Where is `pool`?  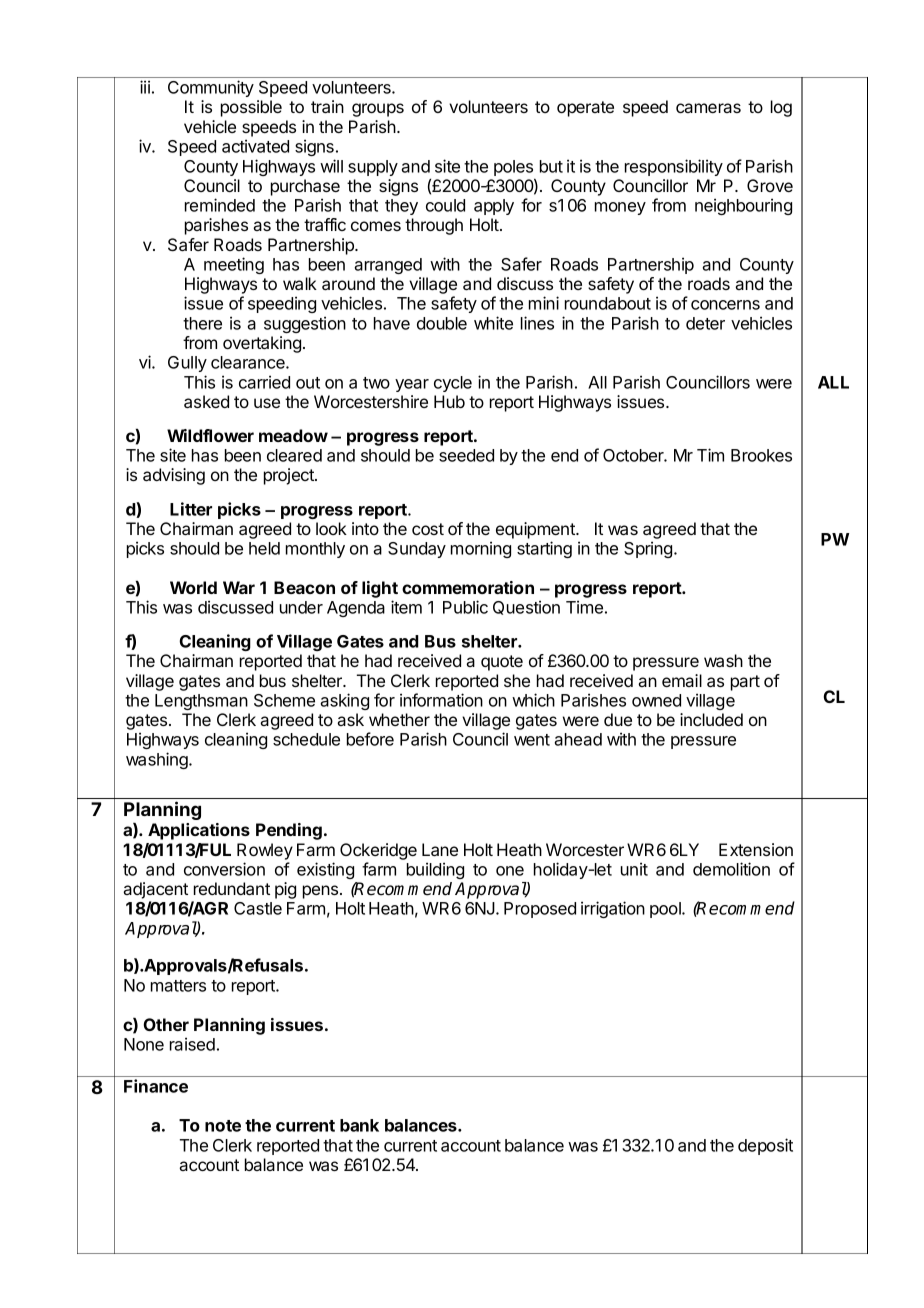 pool is located at coordinates (666, 910).
